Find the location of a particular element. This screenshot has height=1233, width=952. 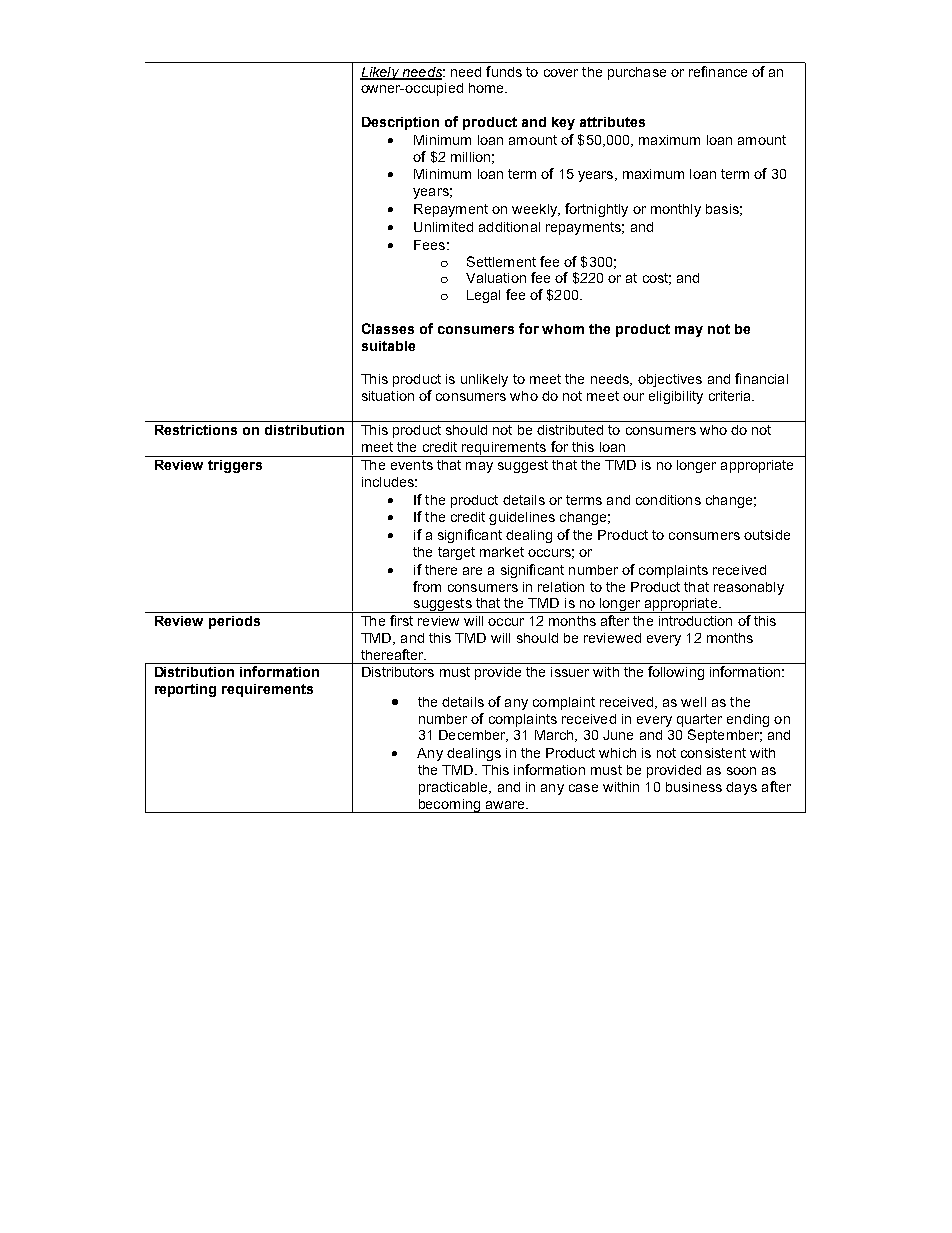

events is located at coordinates (412, 465).
